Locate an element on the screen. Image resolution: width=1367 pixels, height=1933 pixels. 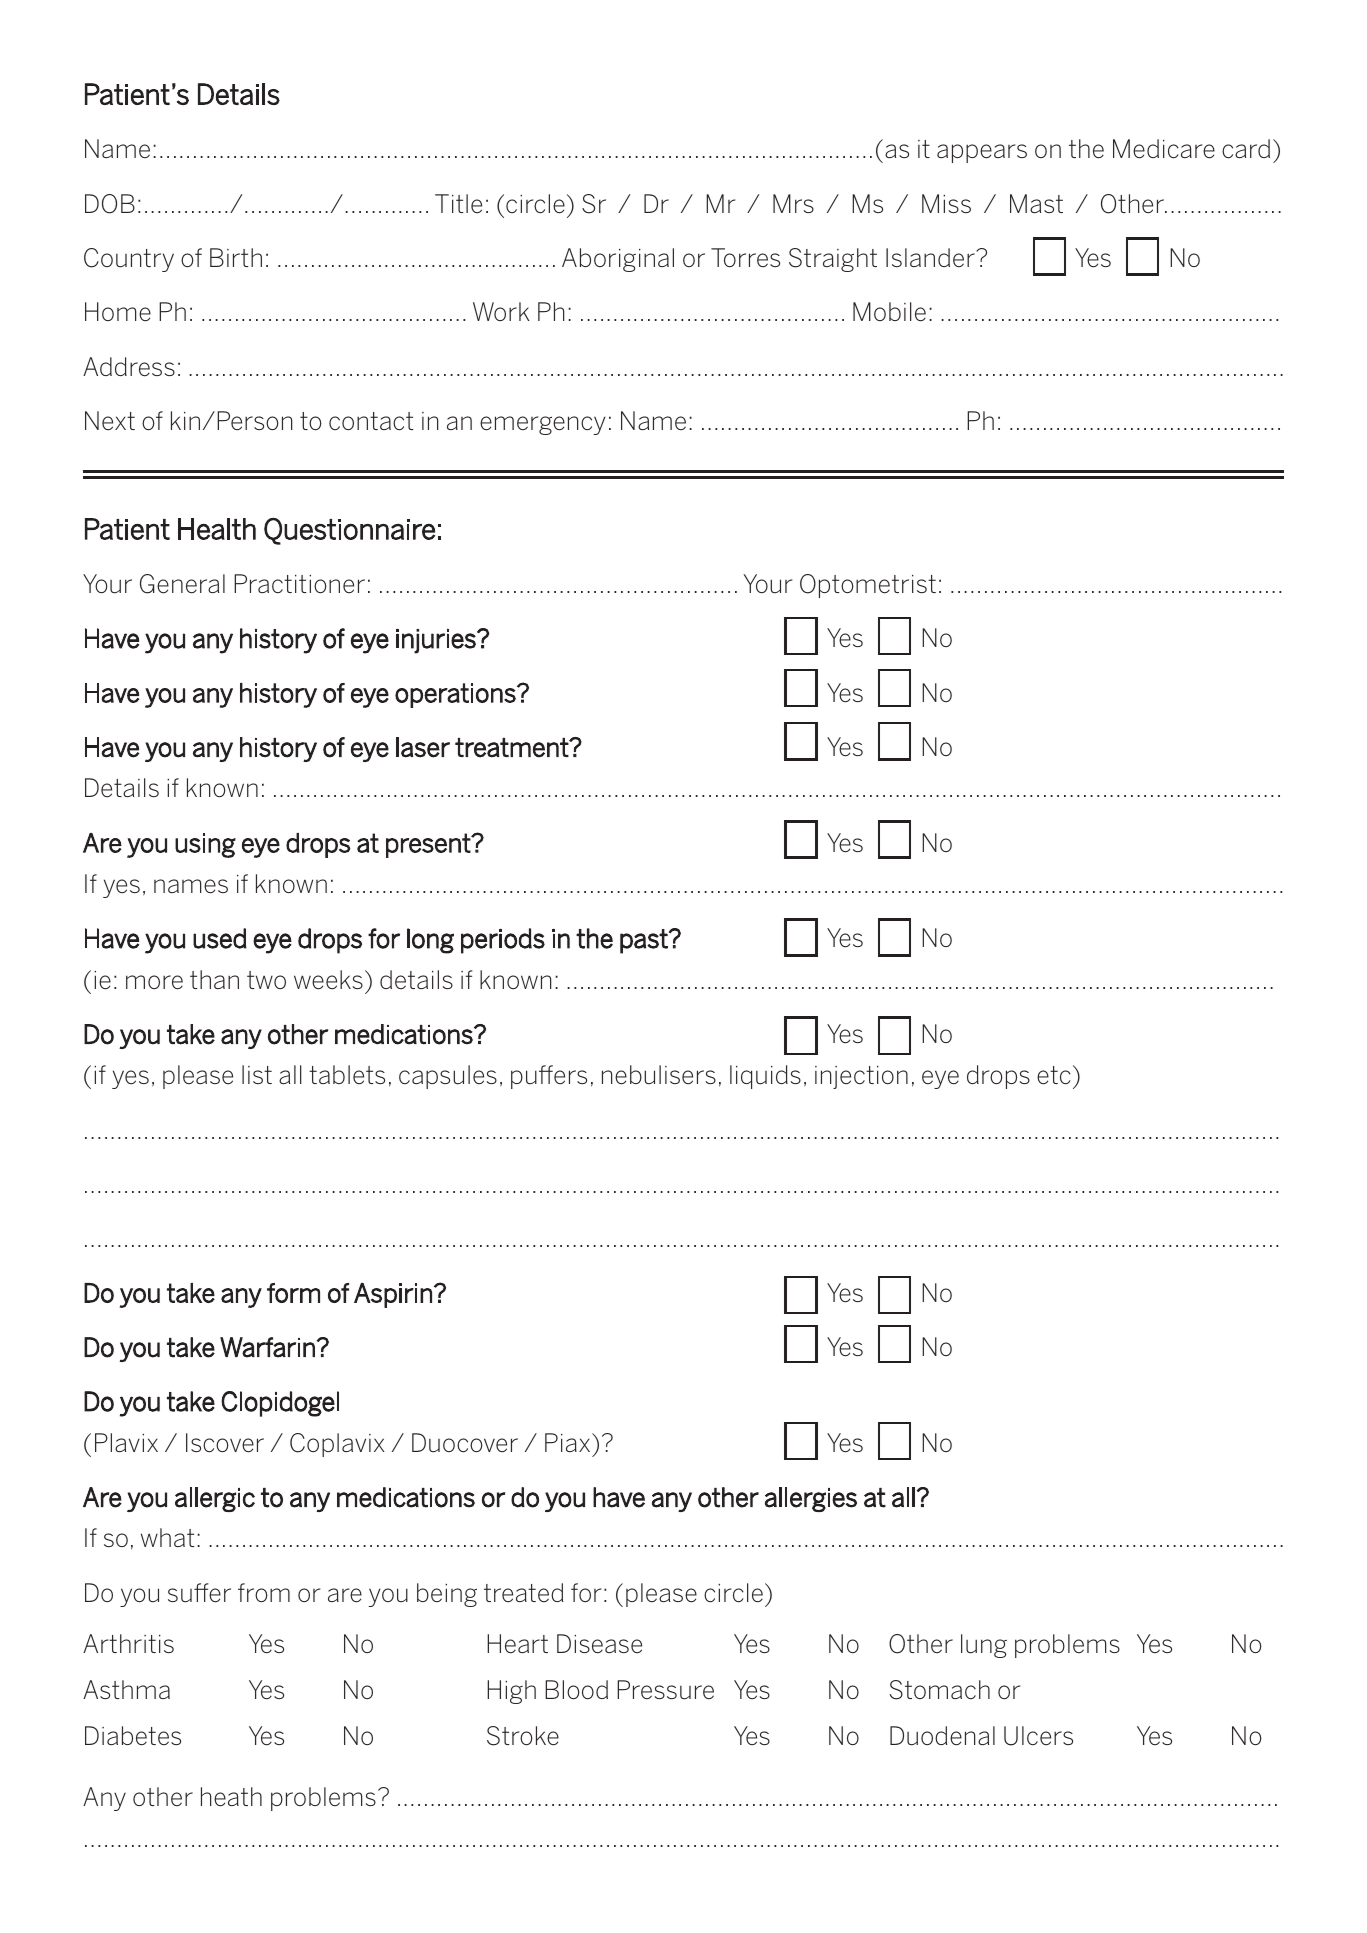
Birth is located at coordinates (236, 257).
